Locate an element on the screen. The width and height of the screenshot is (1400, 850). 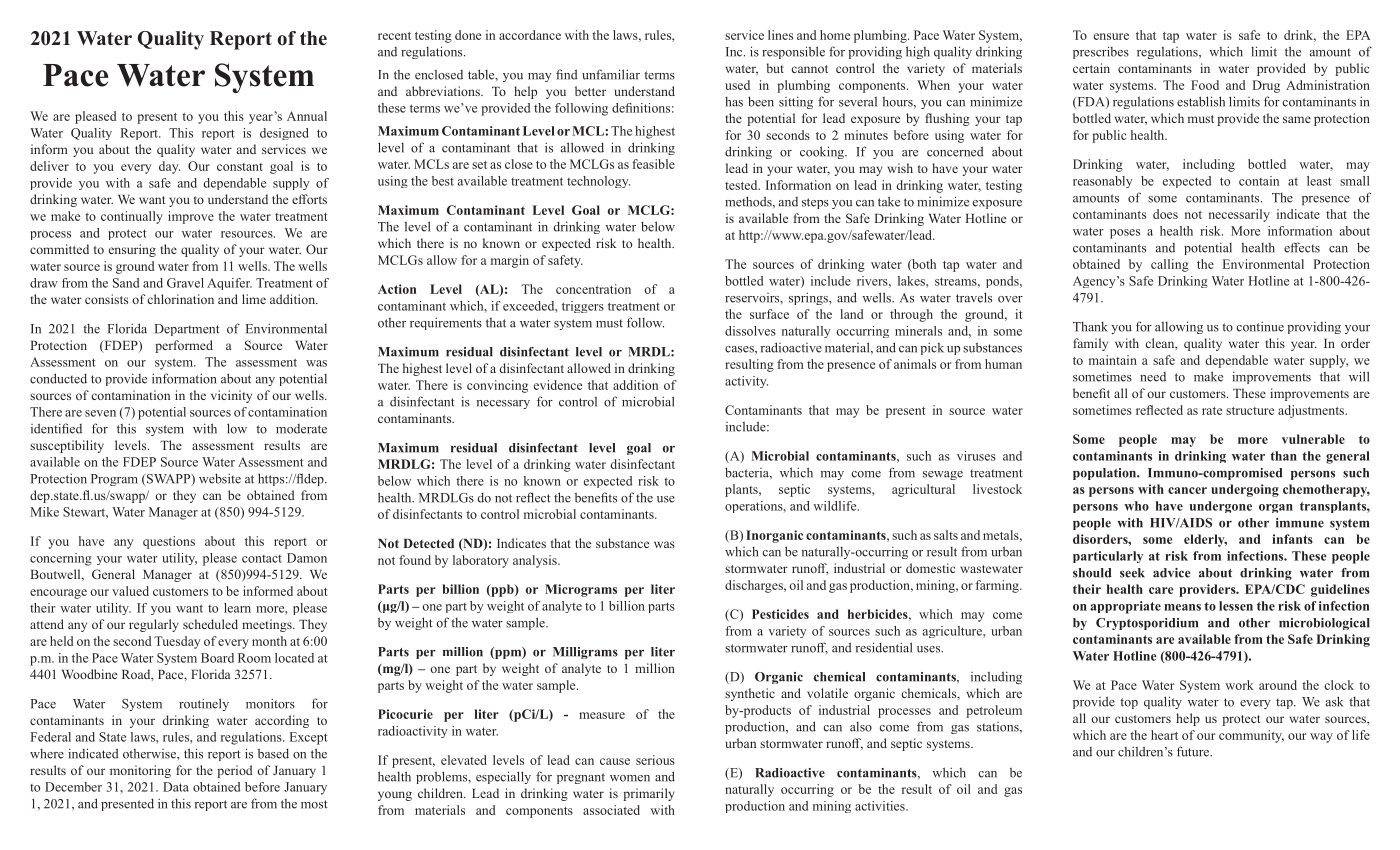
Pesticides is located at coordinates (780, 614).
